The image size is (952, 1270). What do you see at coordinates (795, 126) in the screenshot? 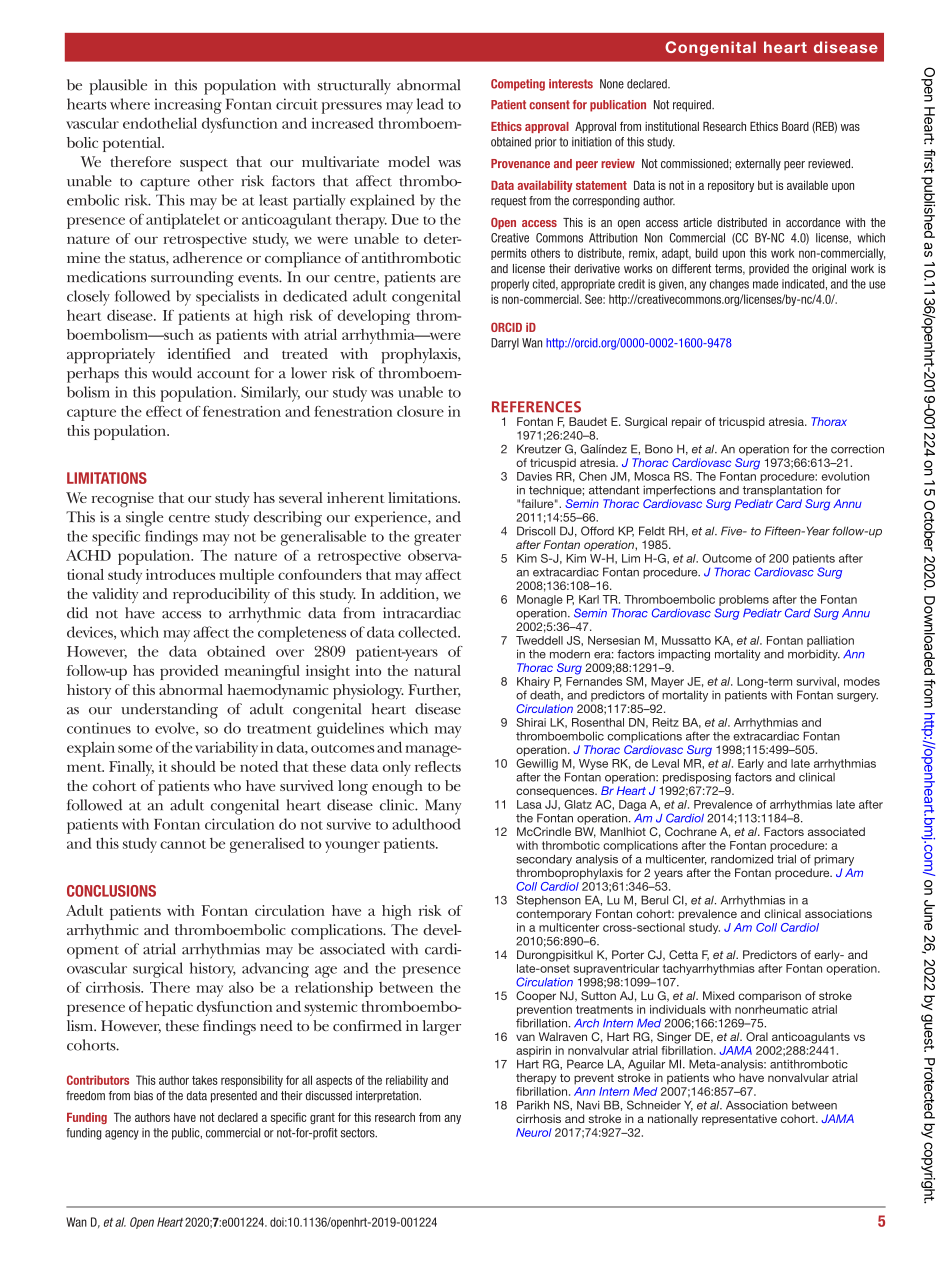
I see `Board` at bounding box center [795, 126].
